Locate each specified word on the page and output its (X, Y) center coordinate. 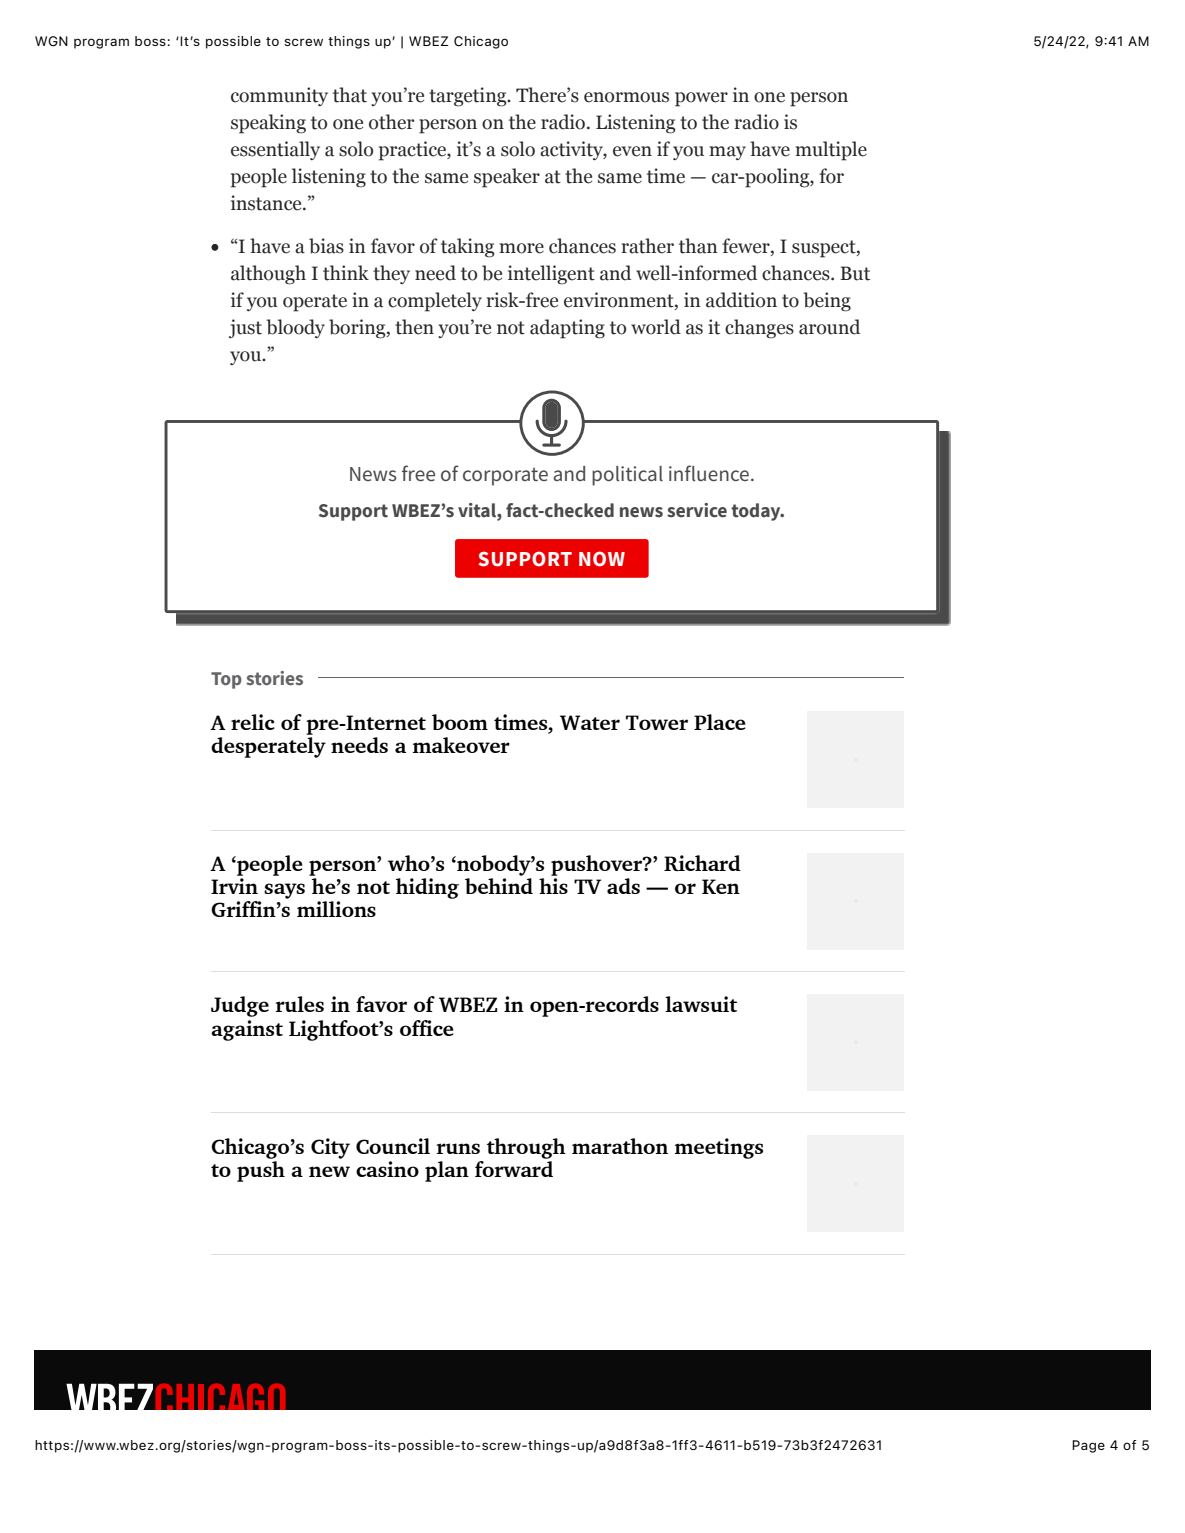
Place (720, 722)
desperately (268, 747)
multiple (831, 151)
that (350, 95)
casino (387, 1169)
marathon (620, 1146)
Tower (657, 722)
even (632, 151)
